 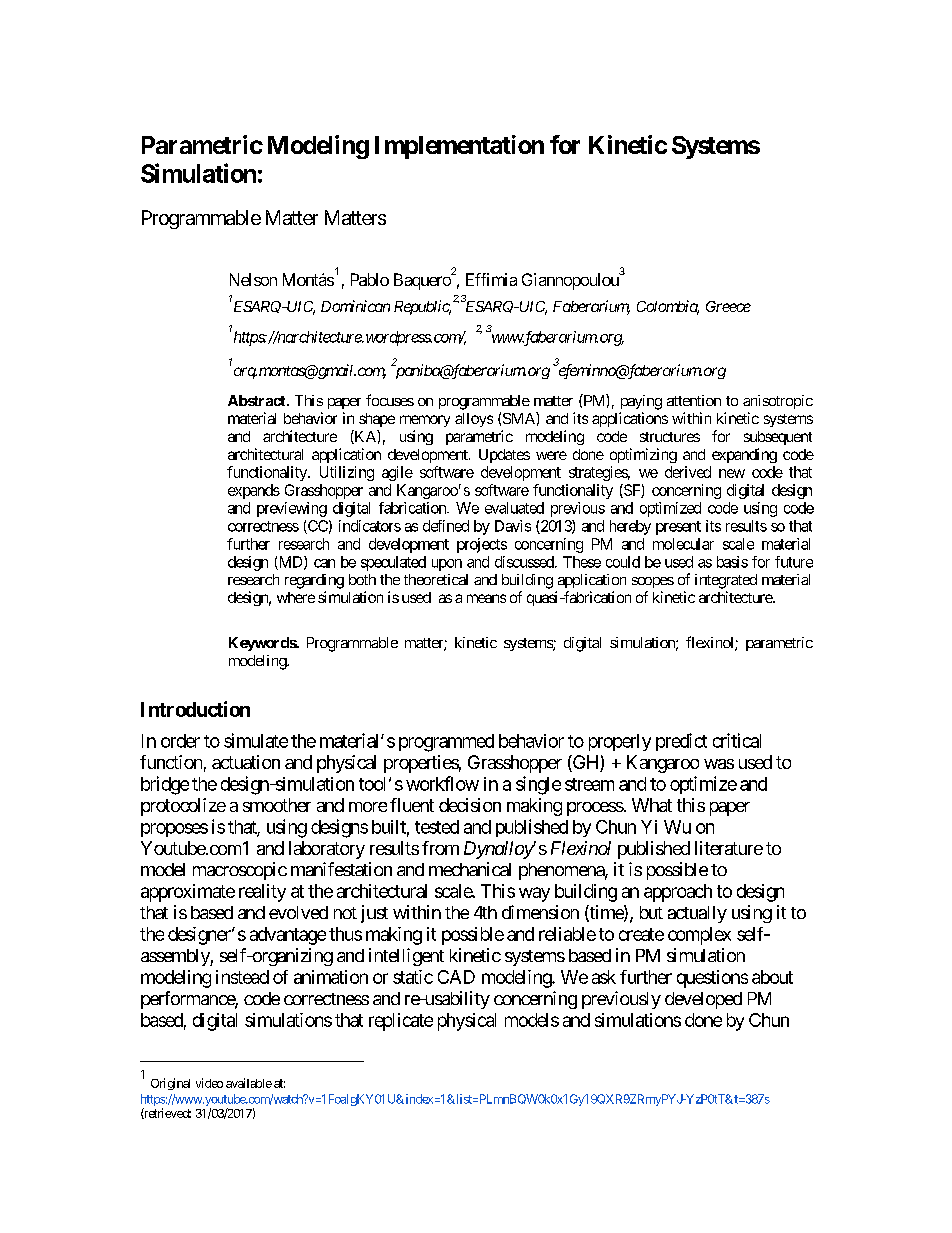 I want to click on available, so click(x=249, y=1083).
